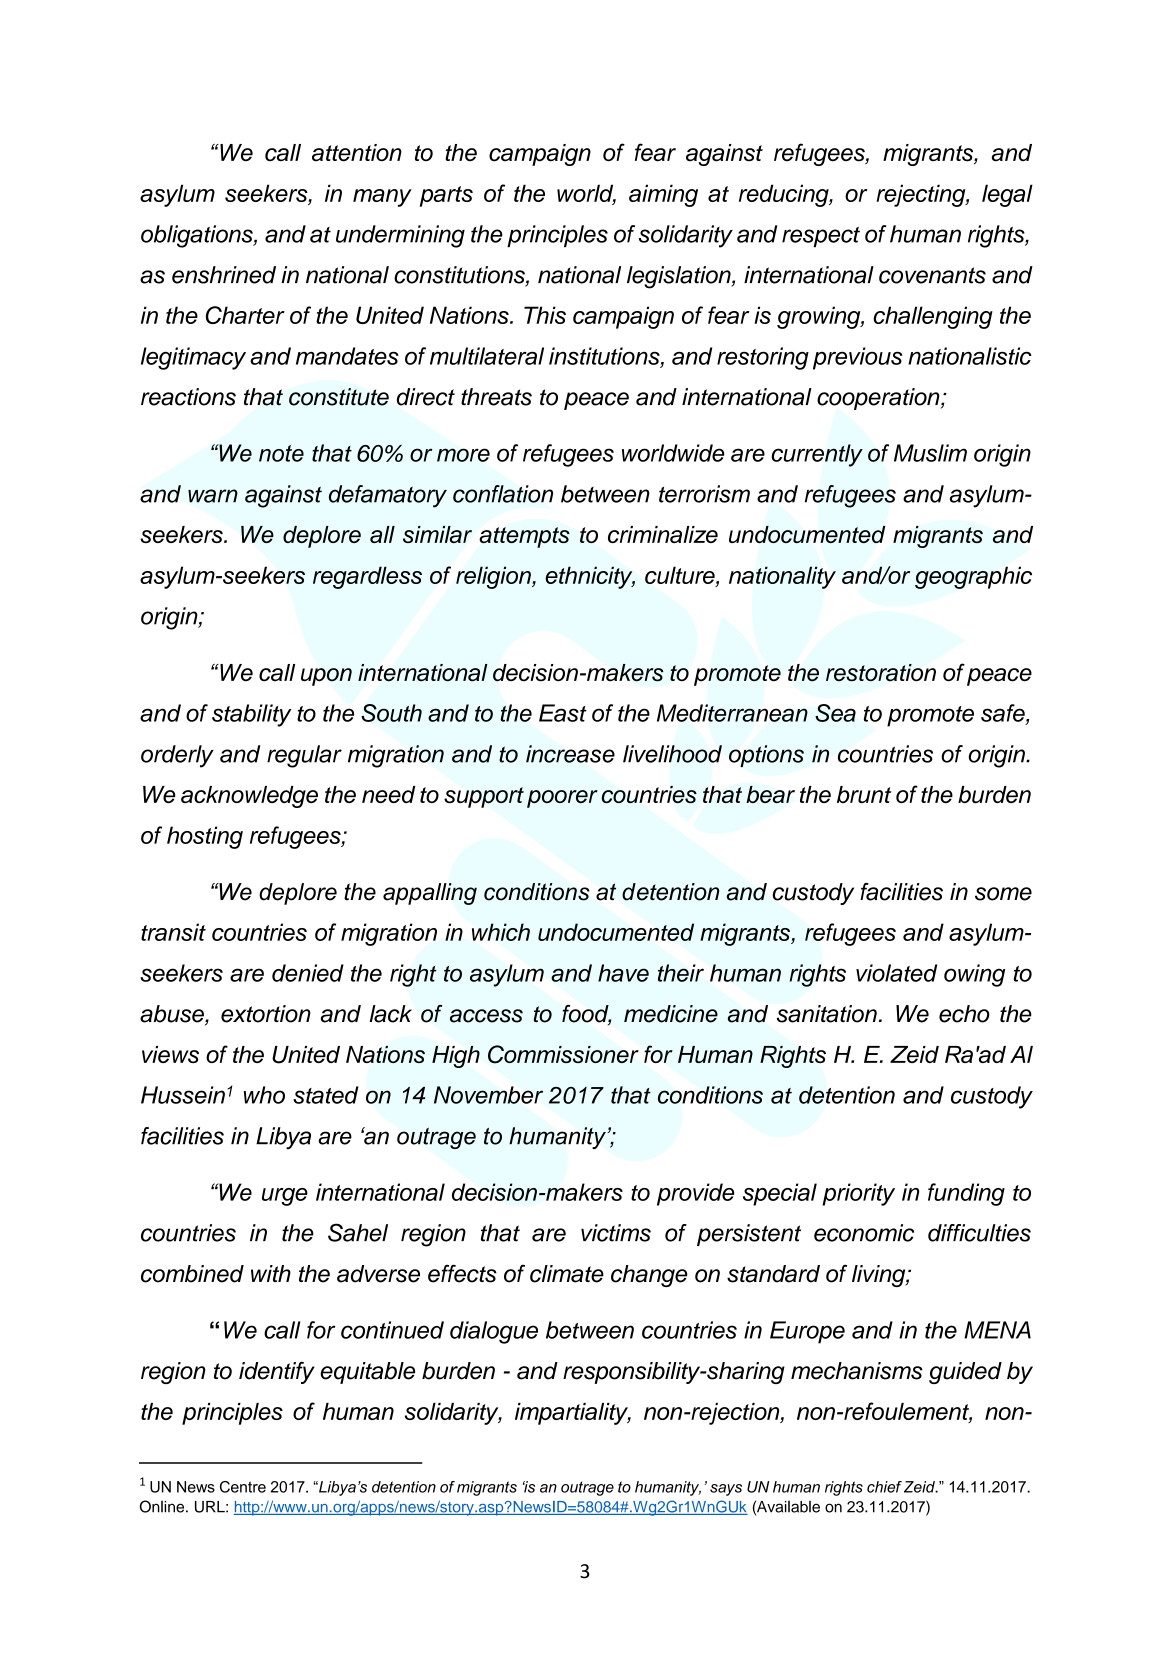  I want to click on upon, so click(326, 677).
